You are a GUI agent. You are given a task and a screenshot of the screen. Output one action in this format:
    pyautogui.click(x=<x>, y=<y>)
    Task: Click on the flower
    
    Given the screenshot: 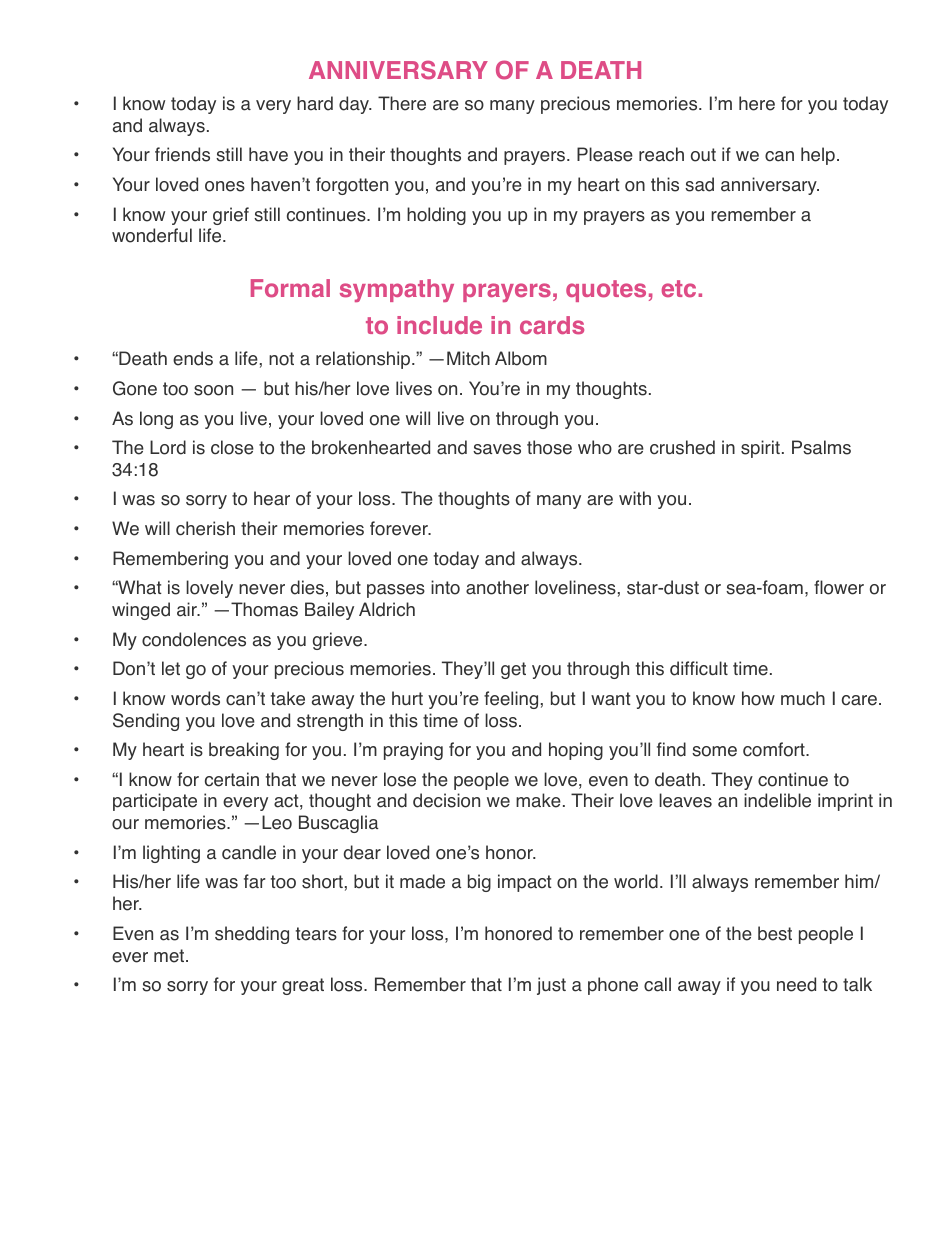 What is the action you would take?
    pyautogui.click(x=839, y=587)
